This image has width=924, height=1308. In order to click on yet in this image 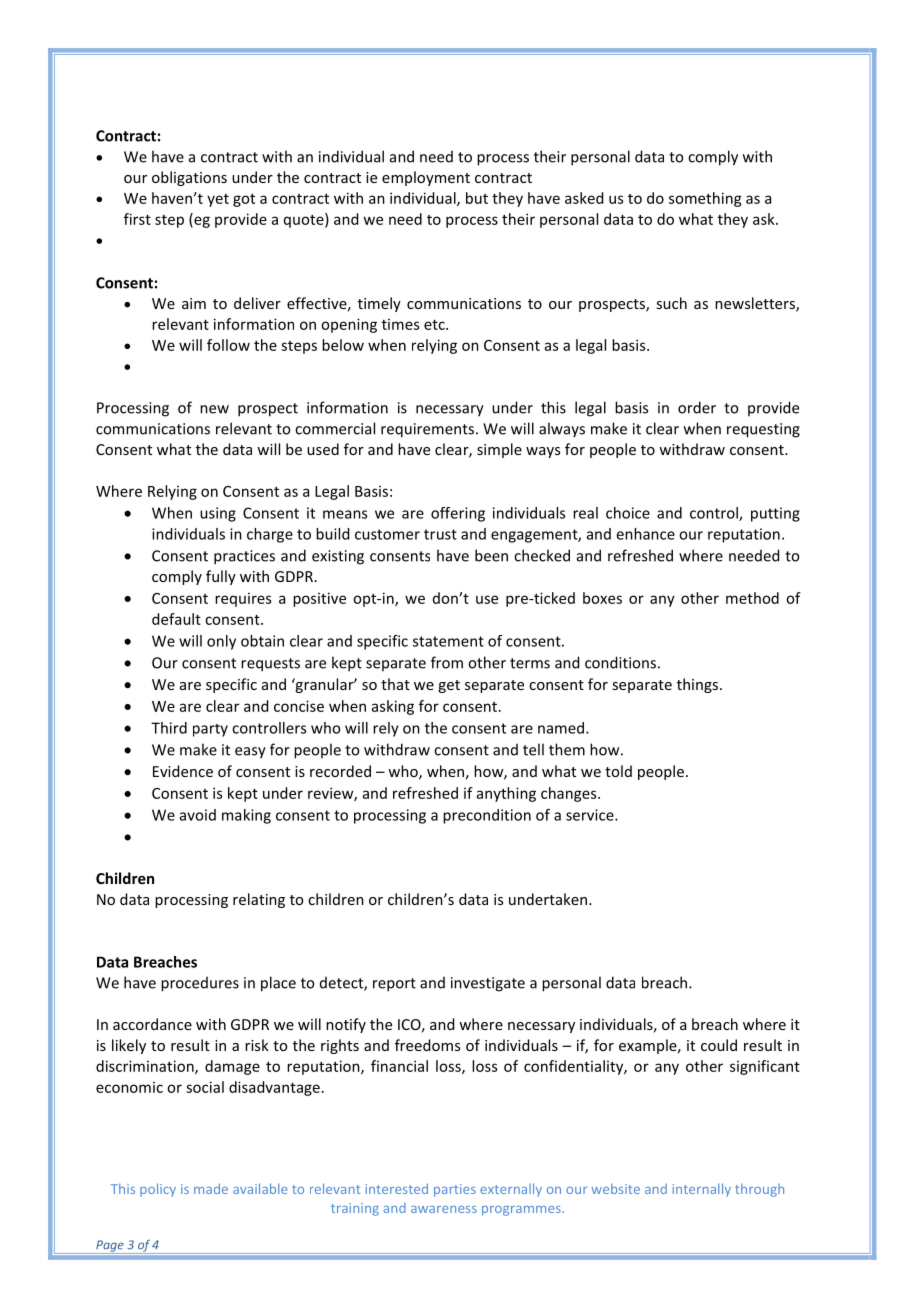, I will do `click(218, 200)`.
